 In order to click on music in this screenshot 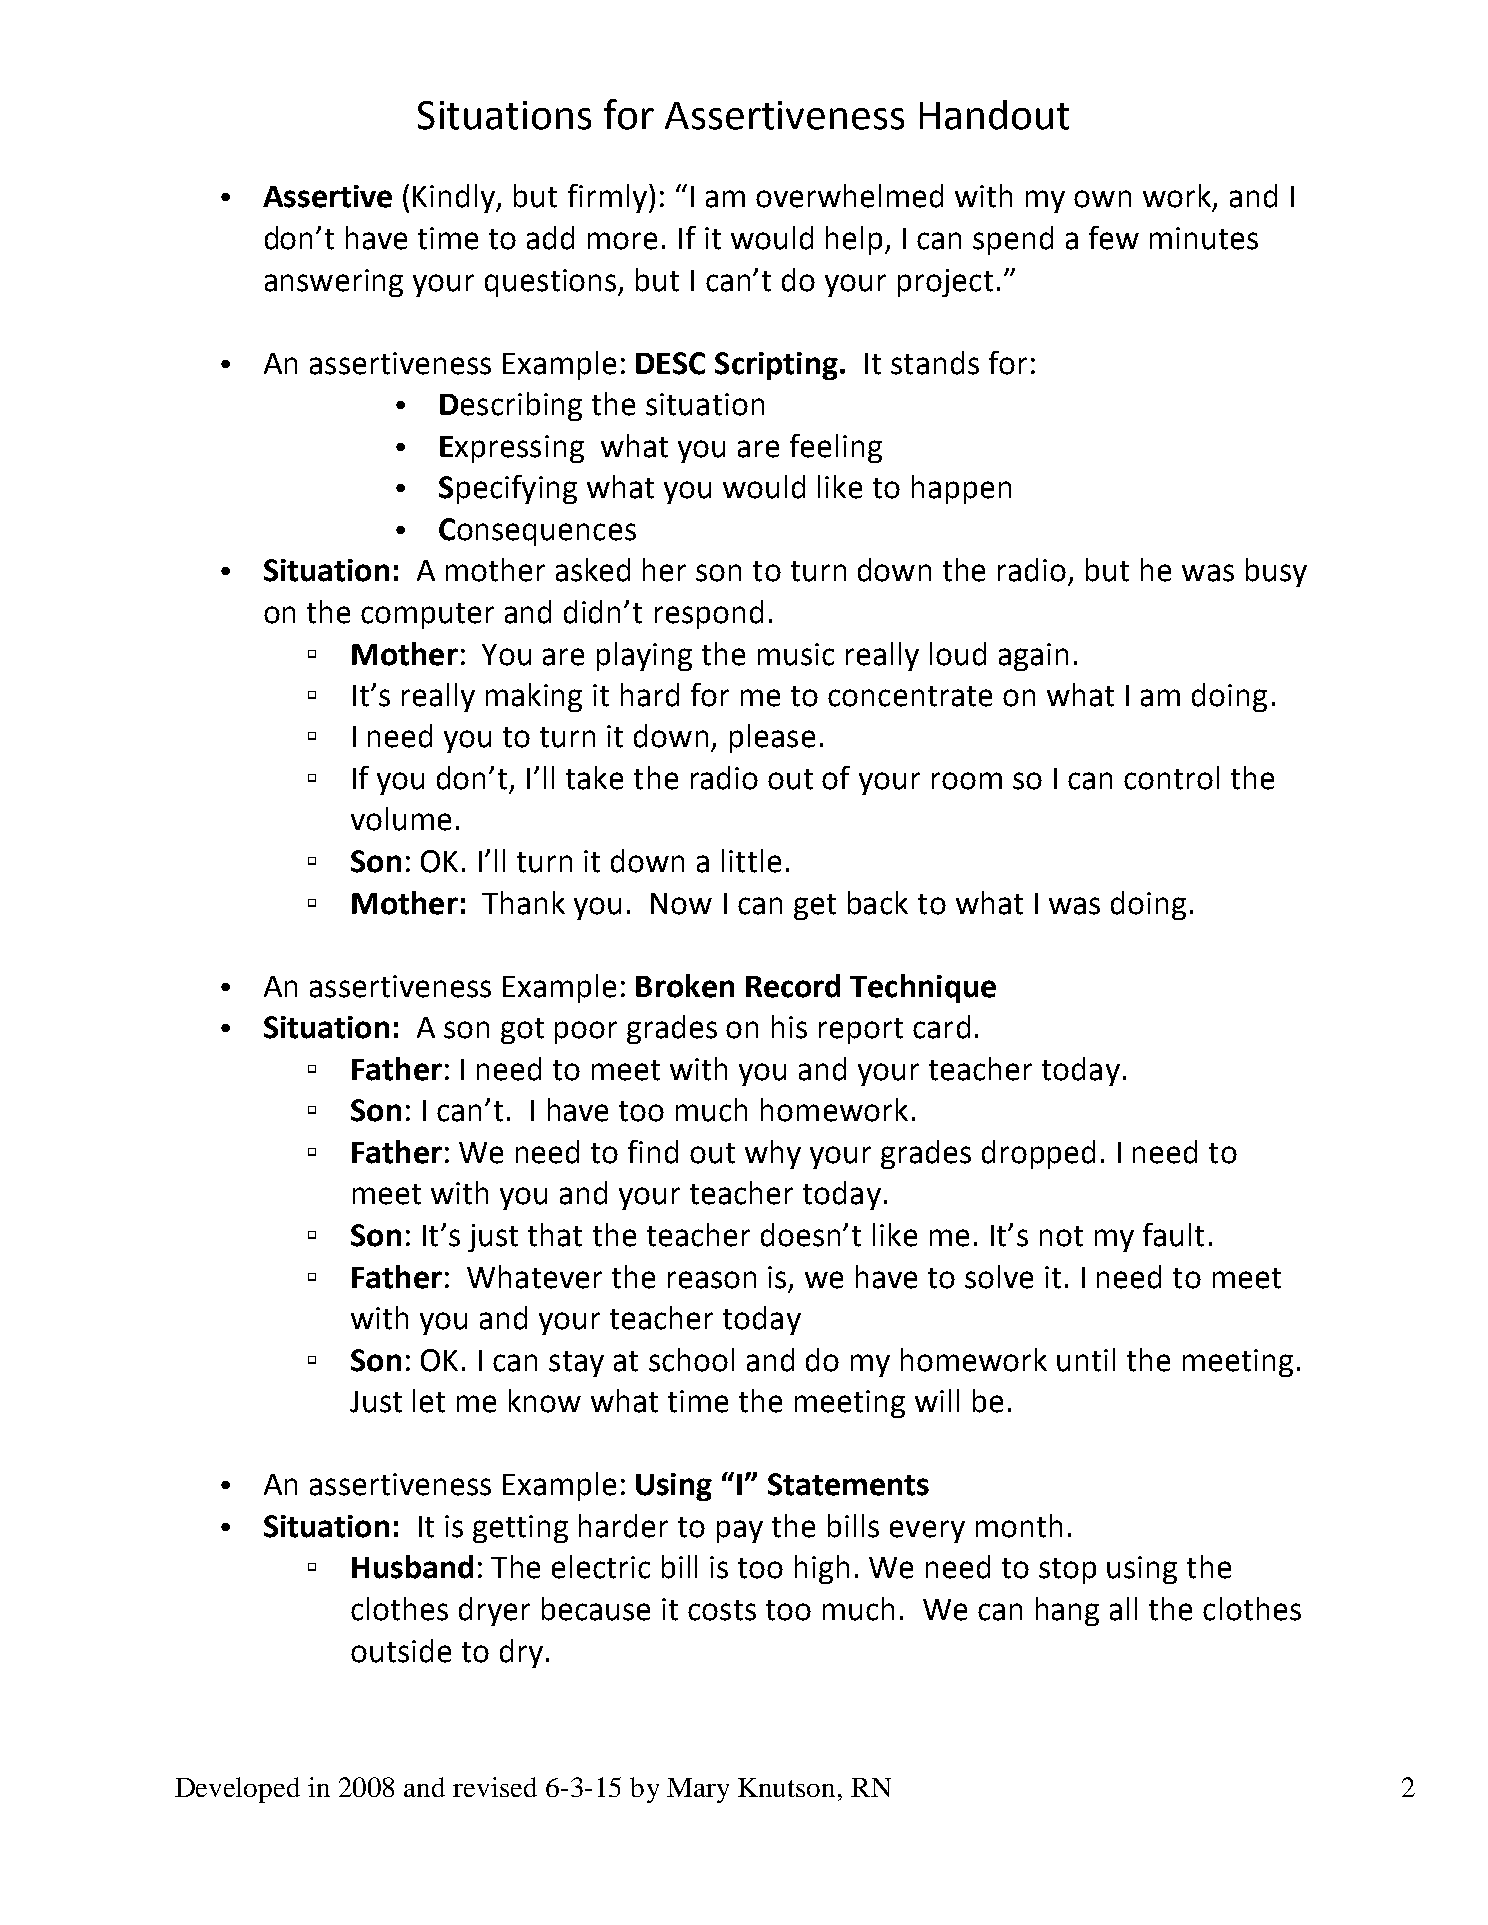, I will do `click(796, 654)`.
